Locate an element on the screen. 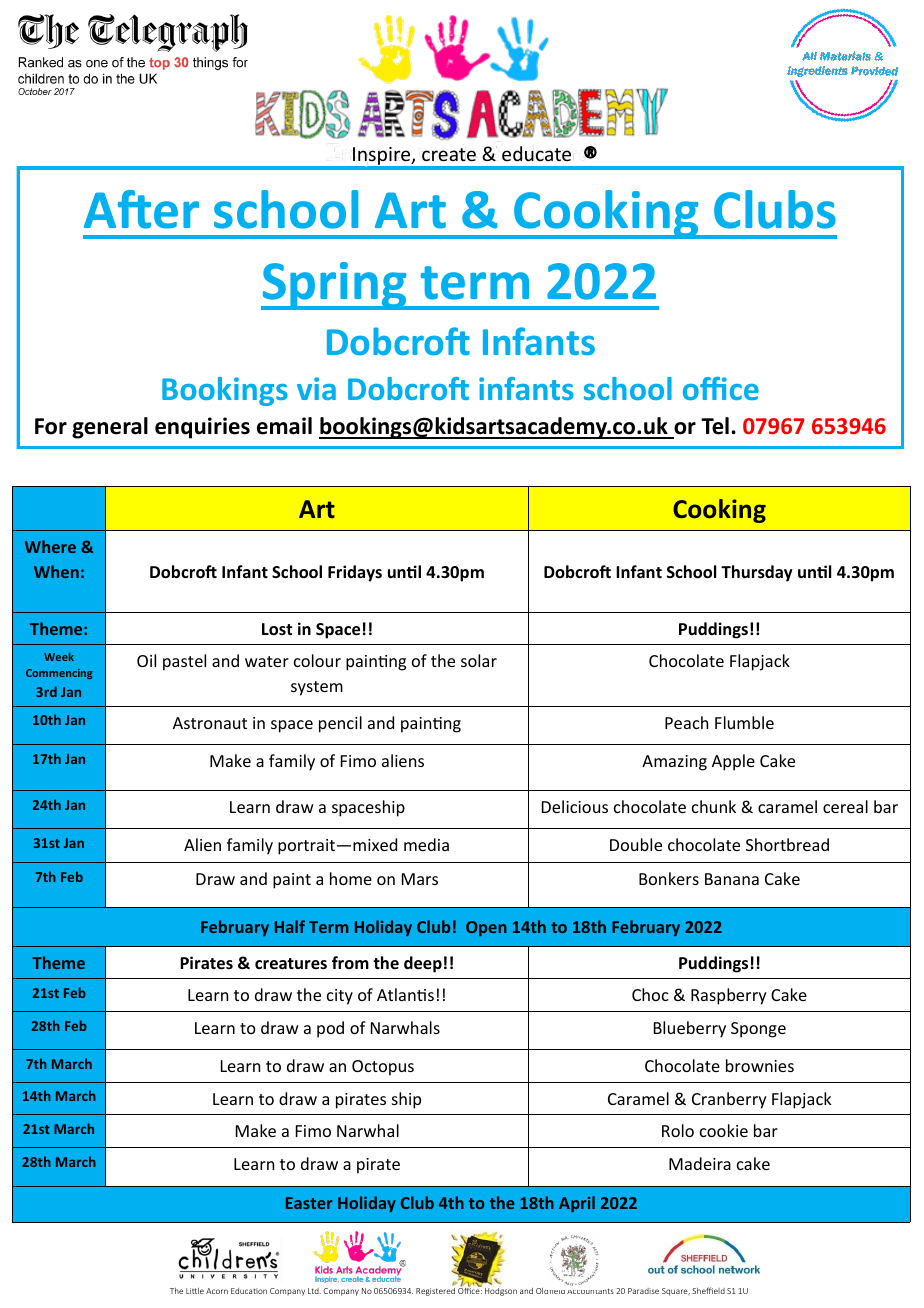 Image resolution: width=924 pixels, height=1308 pixels. educate is located at coordinates (536, 153).
